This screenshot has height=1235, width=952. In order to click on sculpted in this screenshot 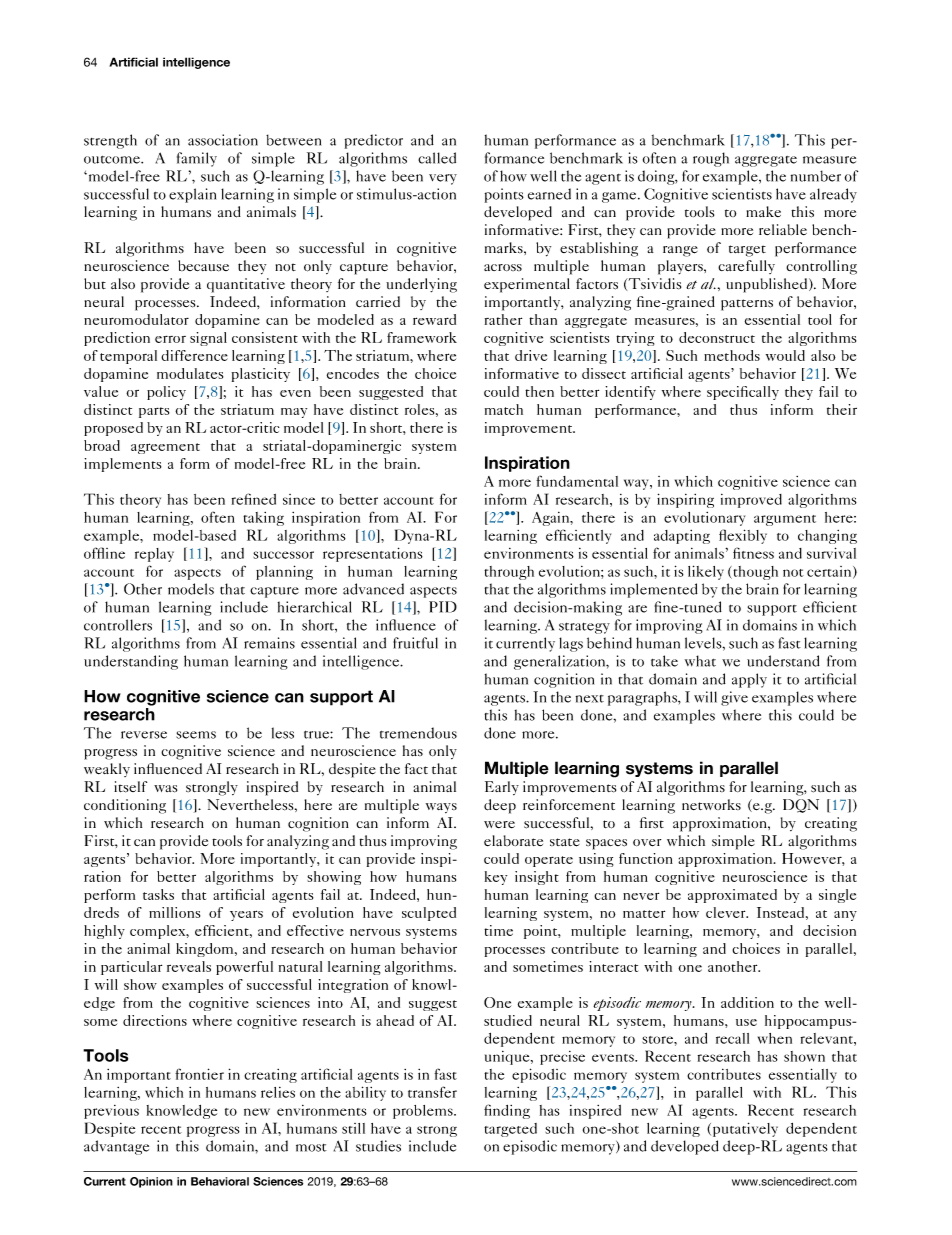, I will do `click(429, 914)`.
